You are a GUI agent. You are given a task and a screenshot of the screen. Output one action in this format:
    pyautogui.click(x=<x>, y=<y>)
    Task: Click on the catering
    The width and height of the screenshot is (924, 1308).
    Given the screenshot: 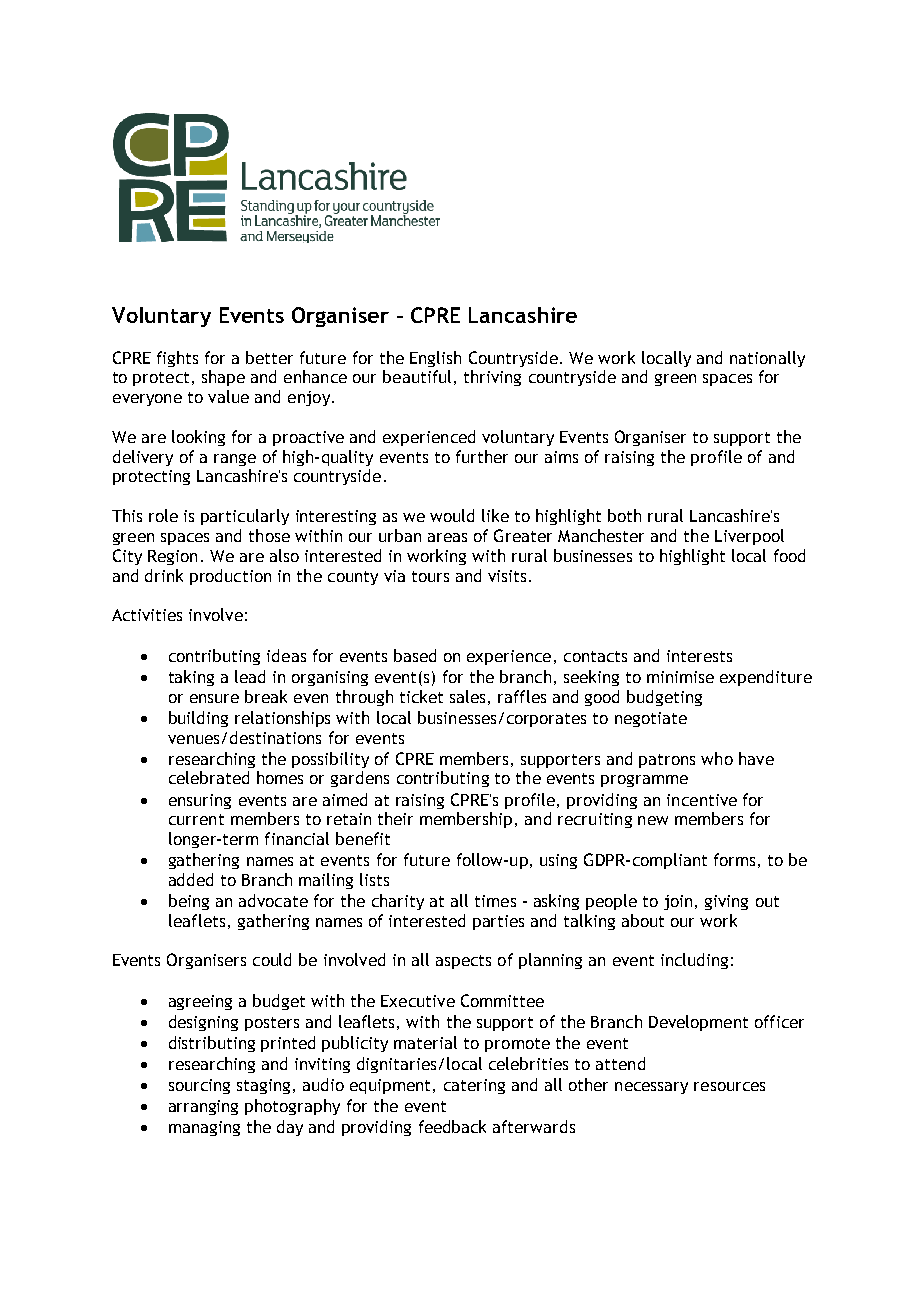 What is the action you would take?
    pyautogui.click(x=474, y=1086)
